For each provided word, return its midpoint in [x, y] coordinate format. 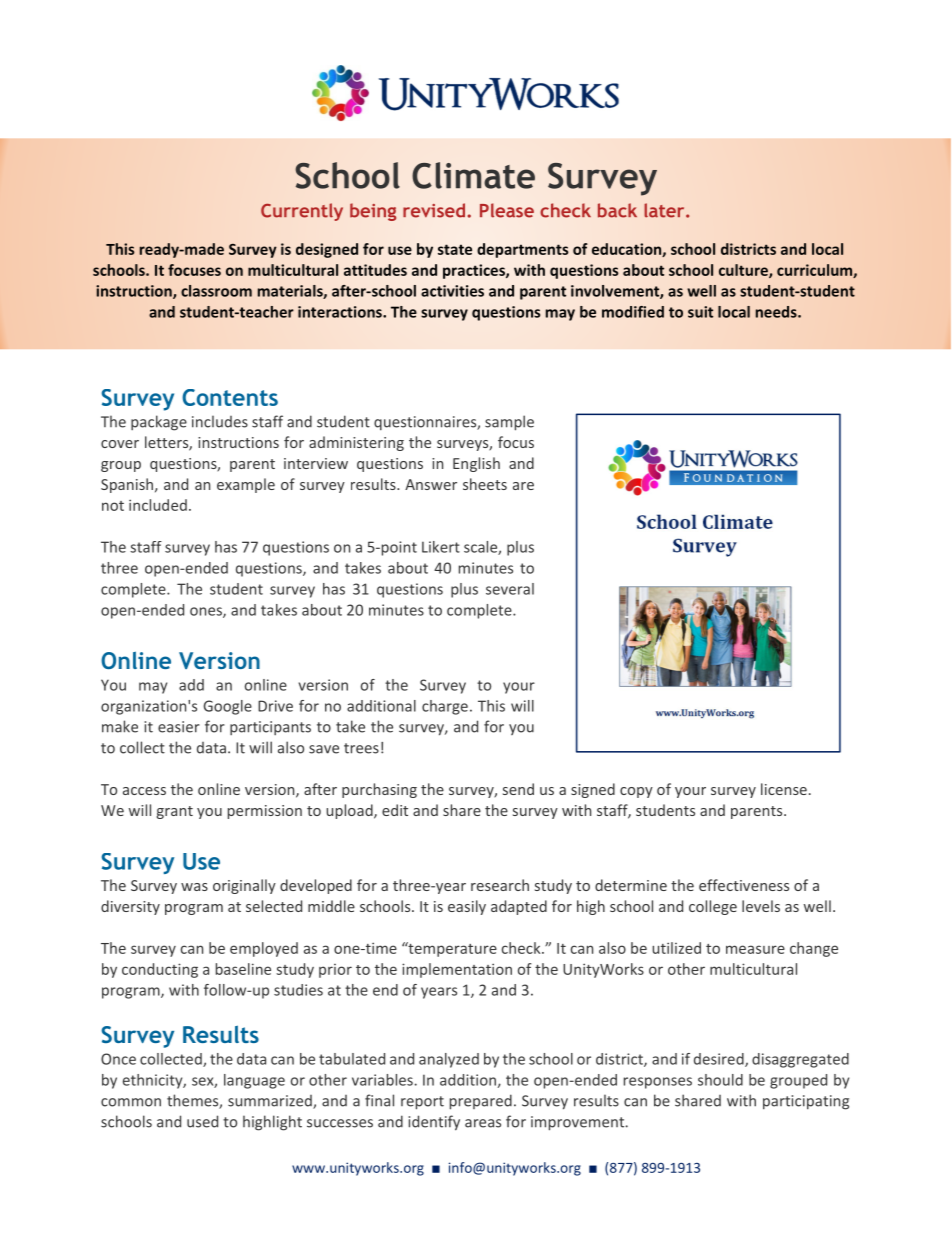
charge [445, 707]
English [476, 464]
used [202, 1121]
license [784, 789]
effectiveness [744, 885]
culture [744, 271]
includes [220, 421]
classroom [216, 291]
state [455, 249]
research [500, 885]
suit [700, 312]
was [194, 887]
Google [228, 707]
